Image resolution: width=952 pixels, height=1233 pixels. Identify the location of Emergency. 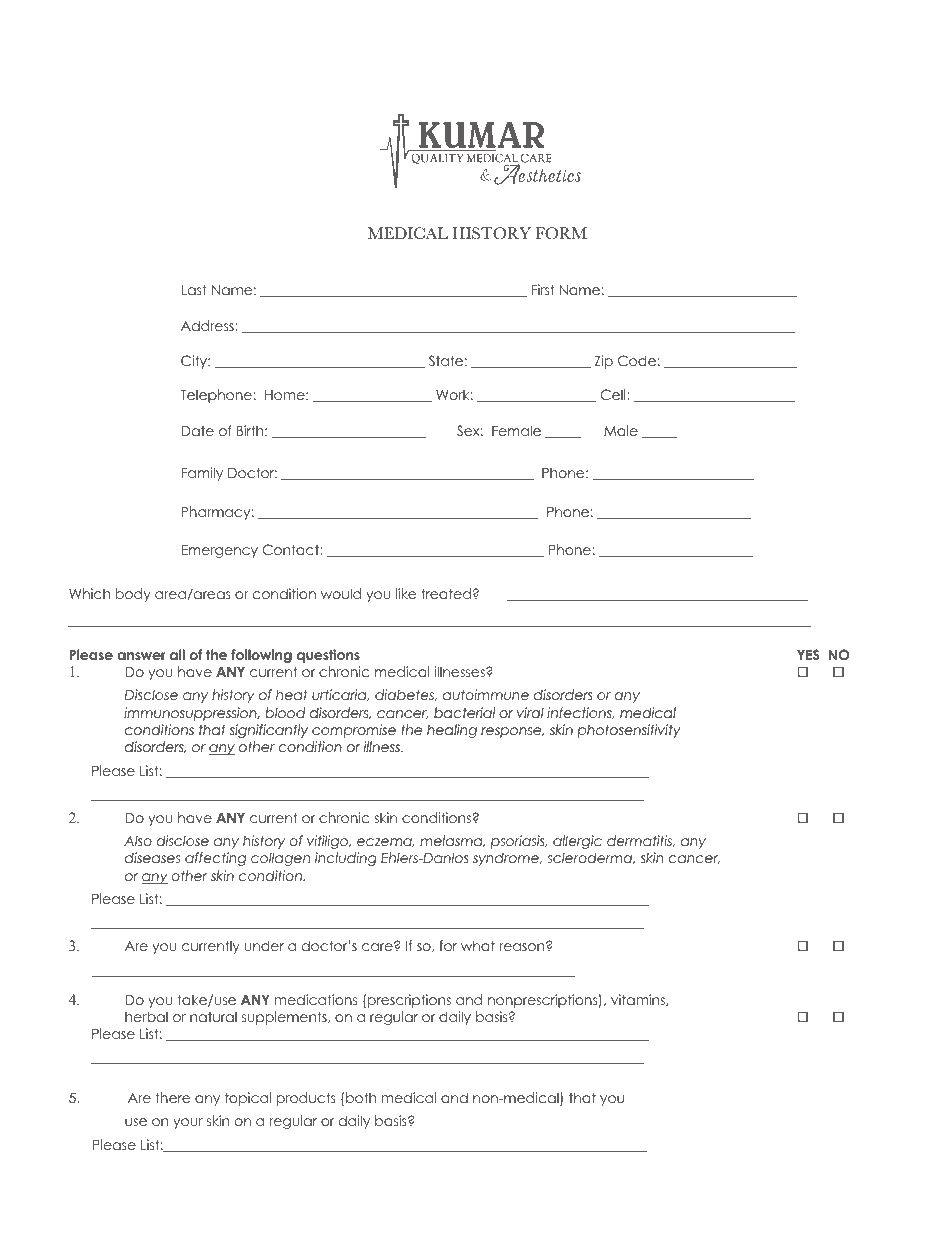
(219, 551).
